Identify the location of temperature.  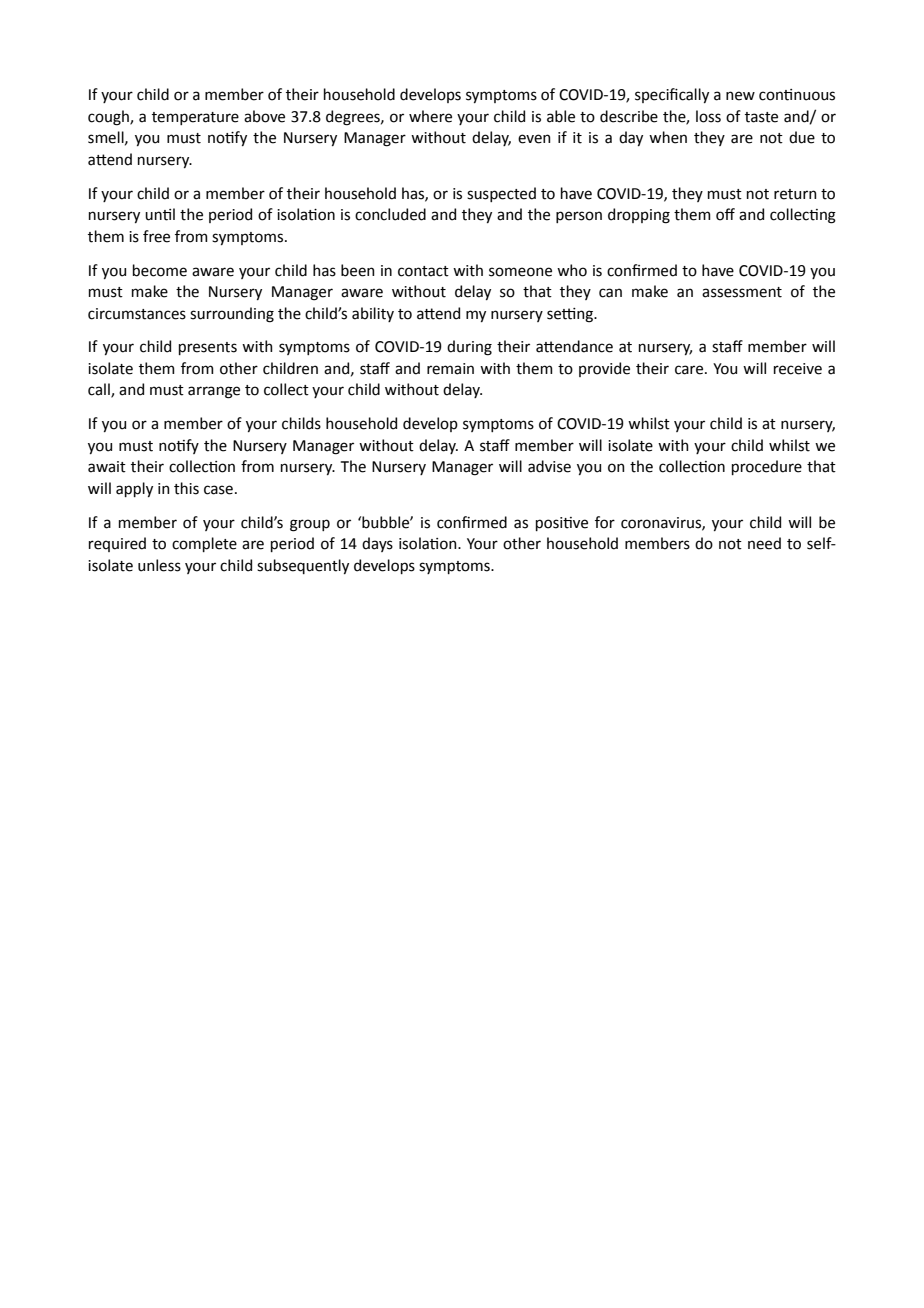
(195, 118).
